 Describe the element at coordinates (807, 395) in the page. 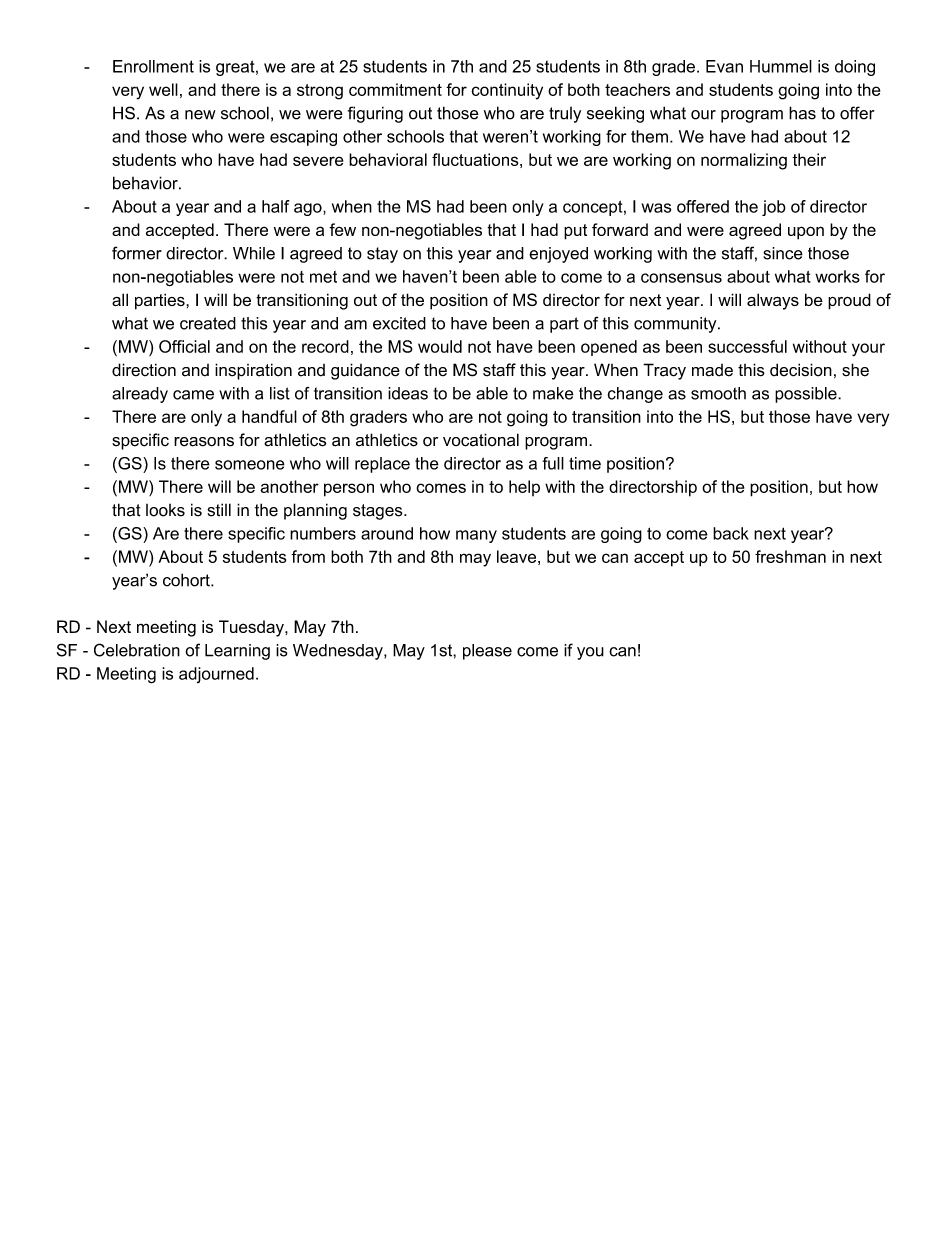

I see `possible` at that location.
